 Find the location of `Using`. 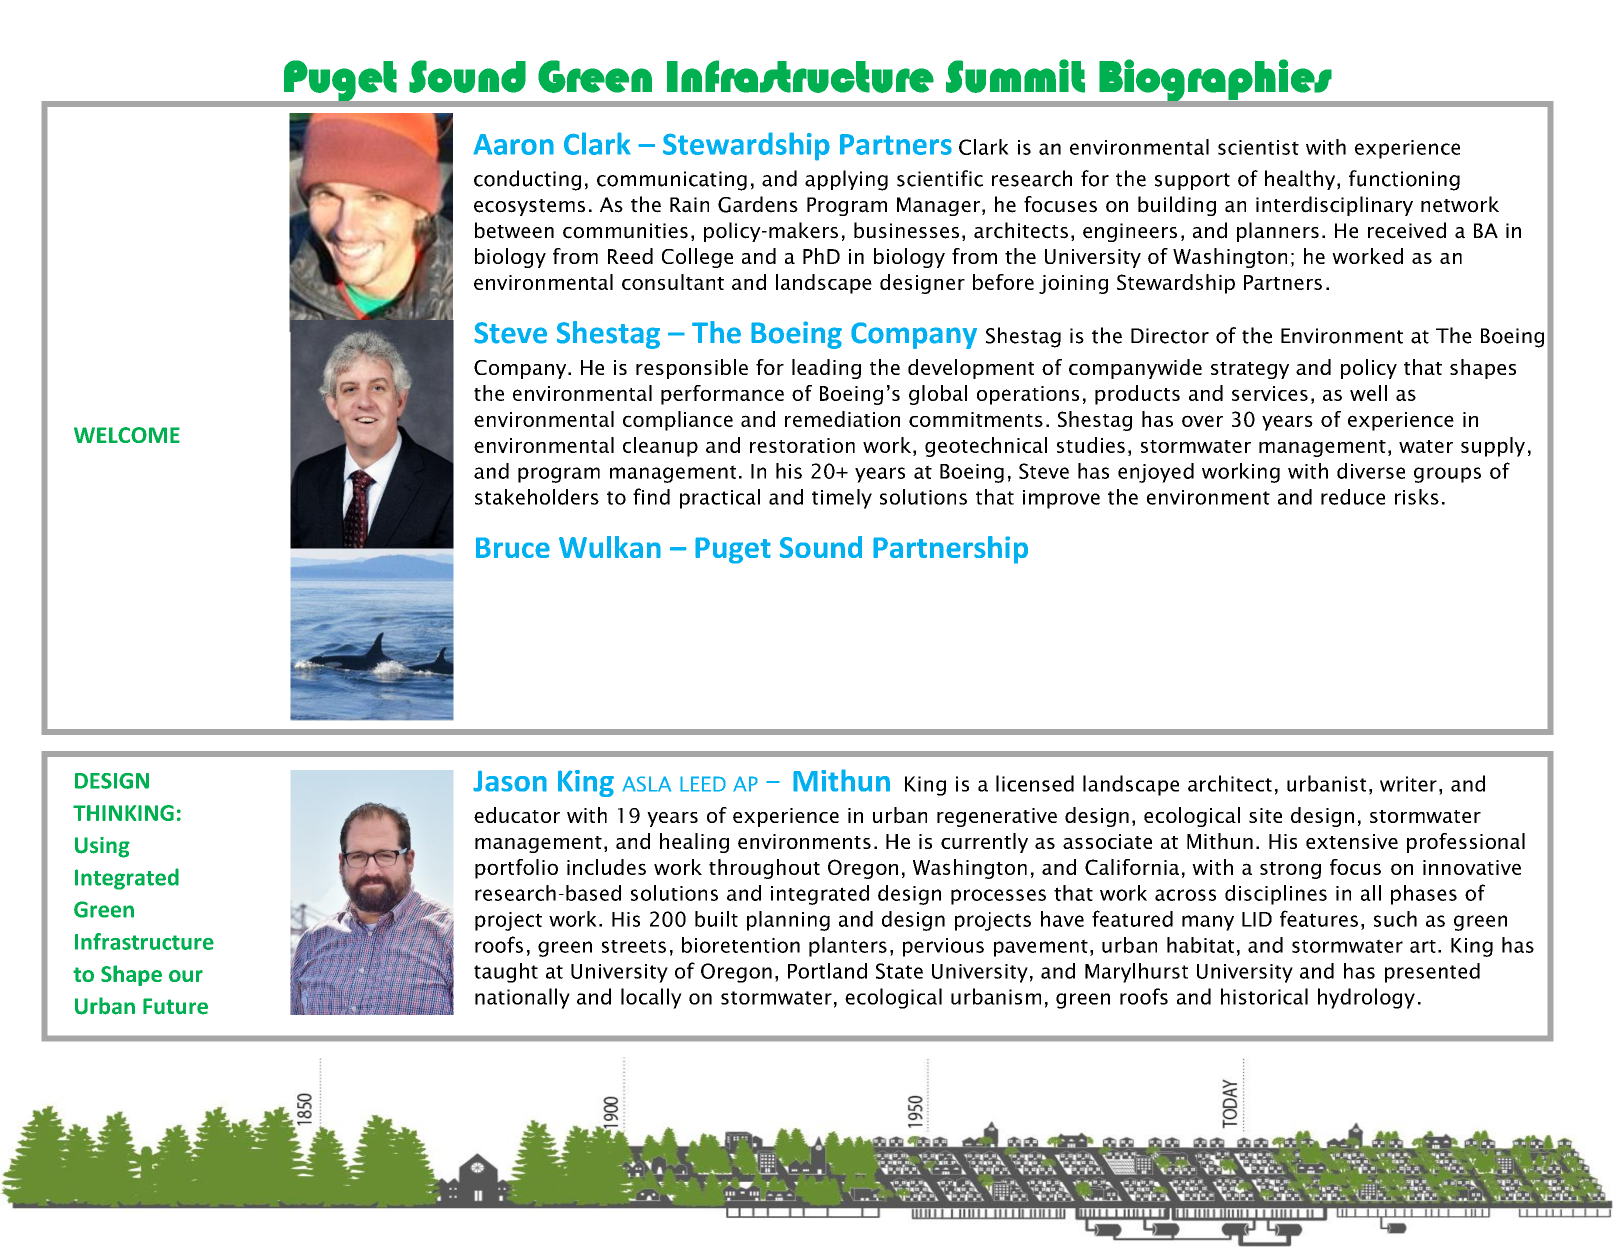

Using is located at coordinates (102, 847).
